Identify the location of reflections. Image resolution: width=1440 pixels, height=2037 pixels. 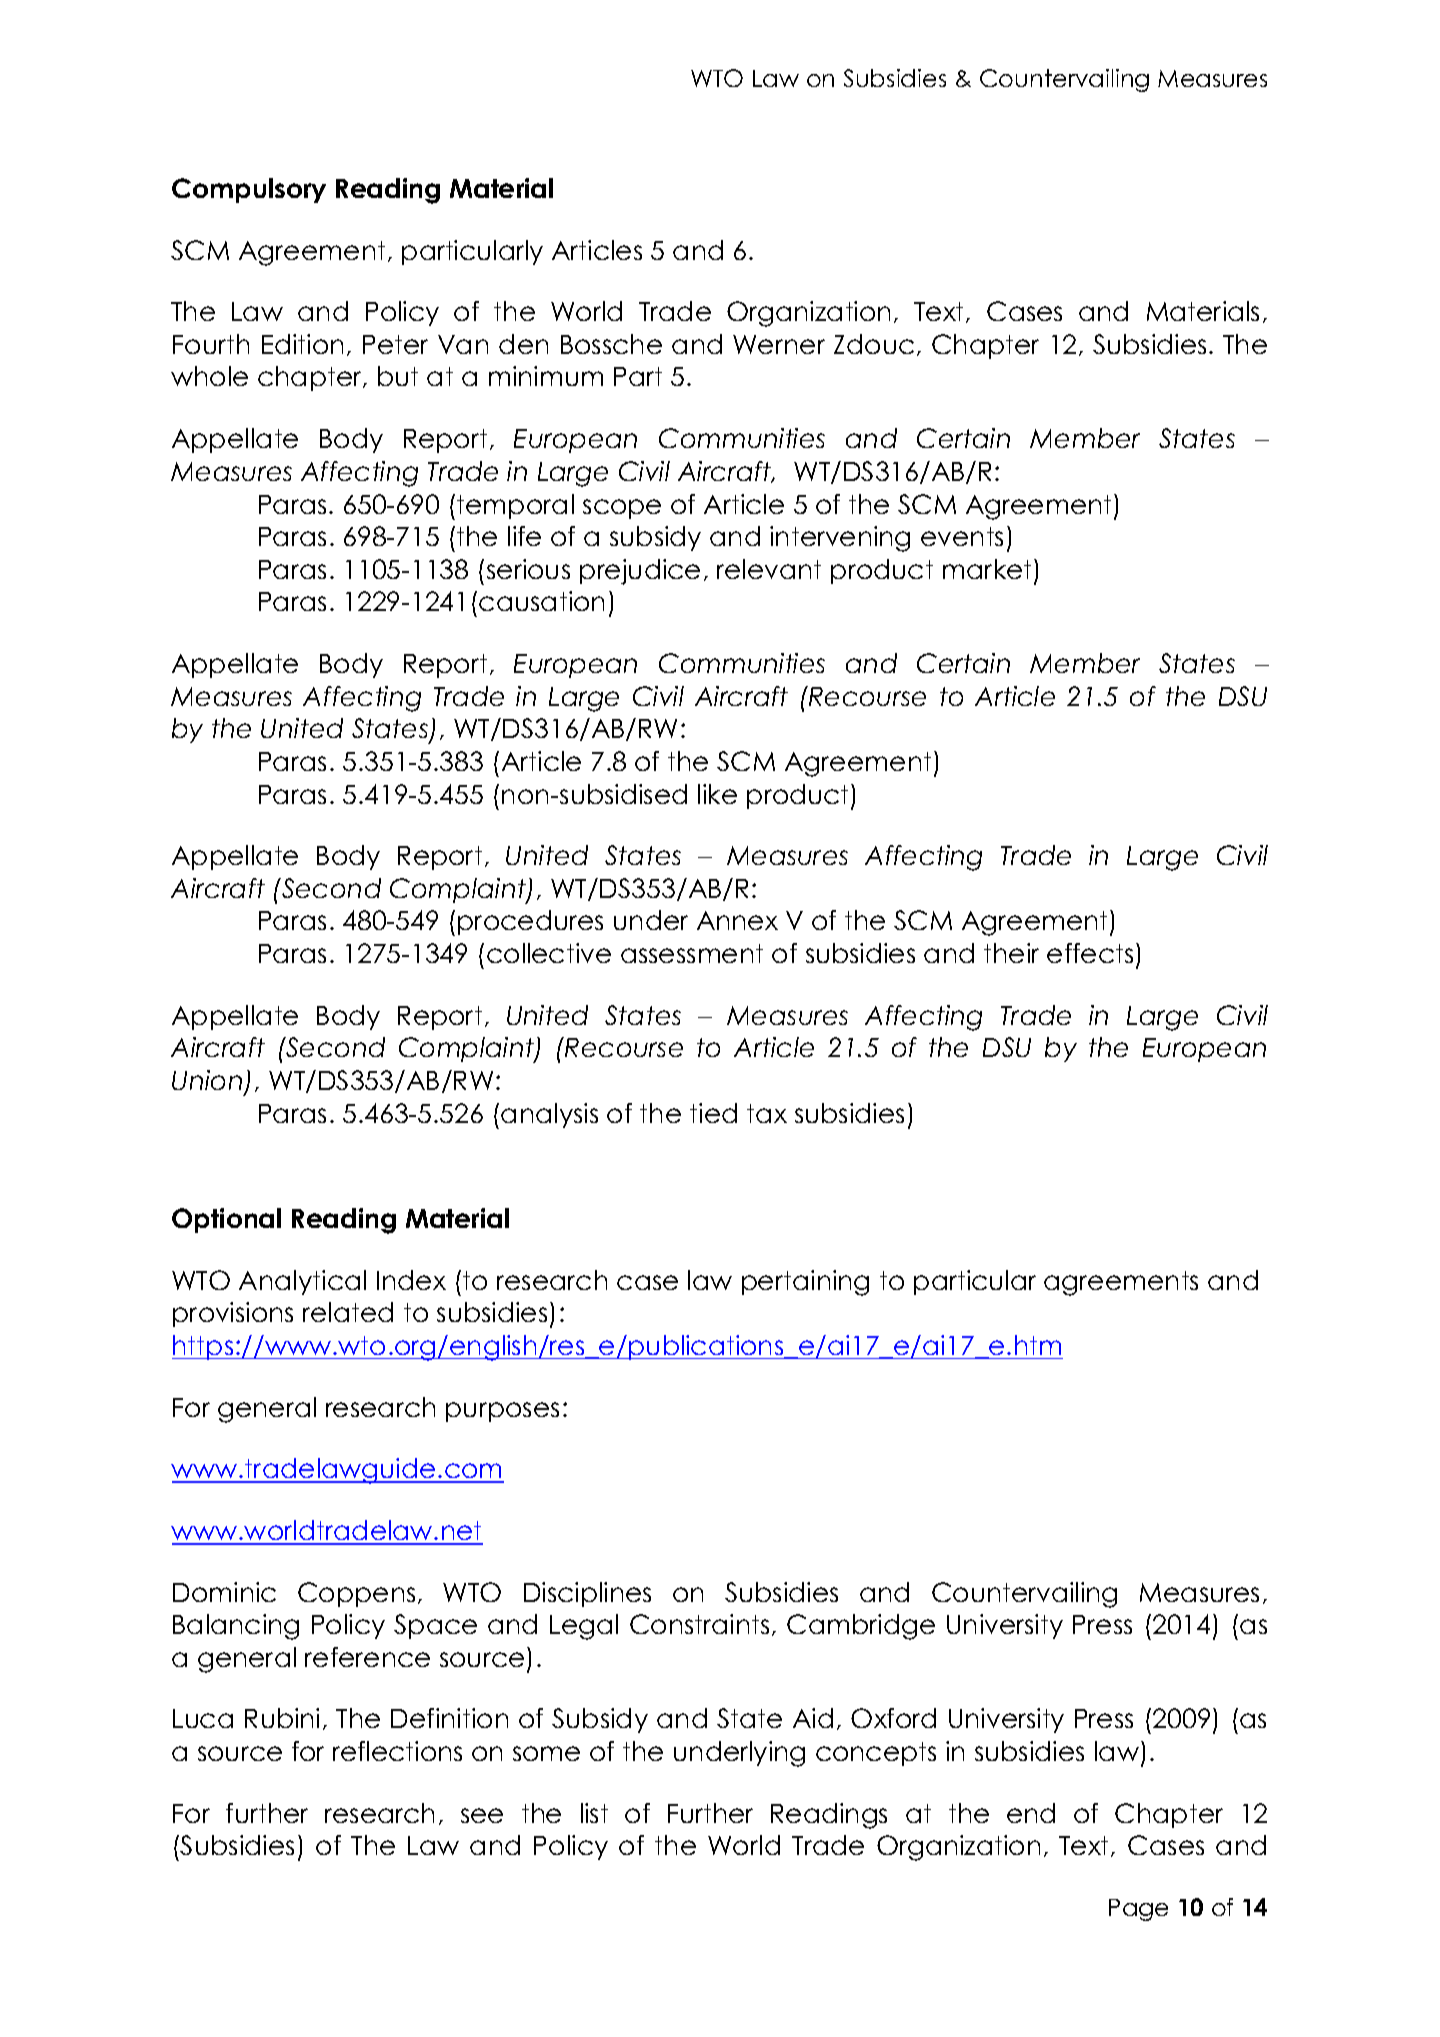
(397, 1751).
